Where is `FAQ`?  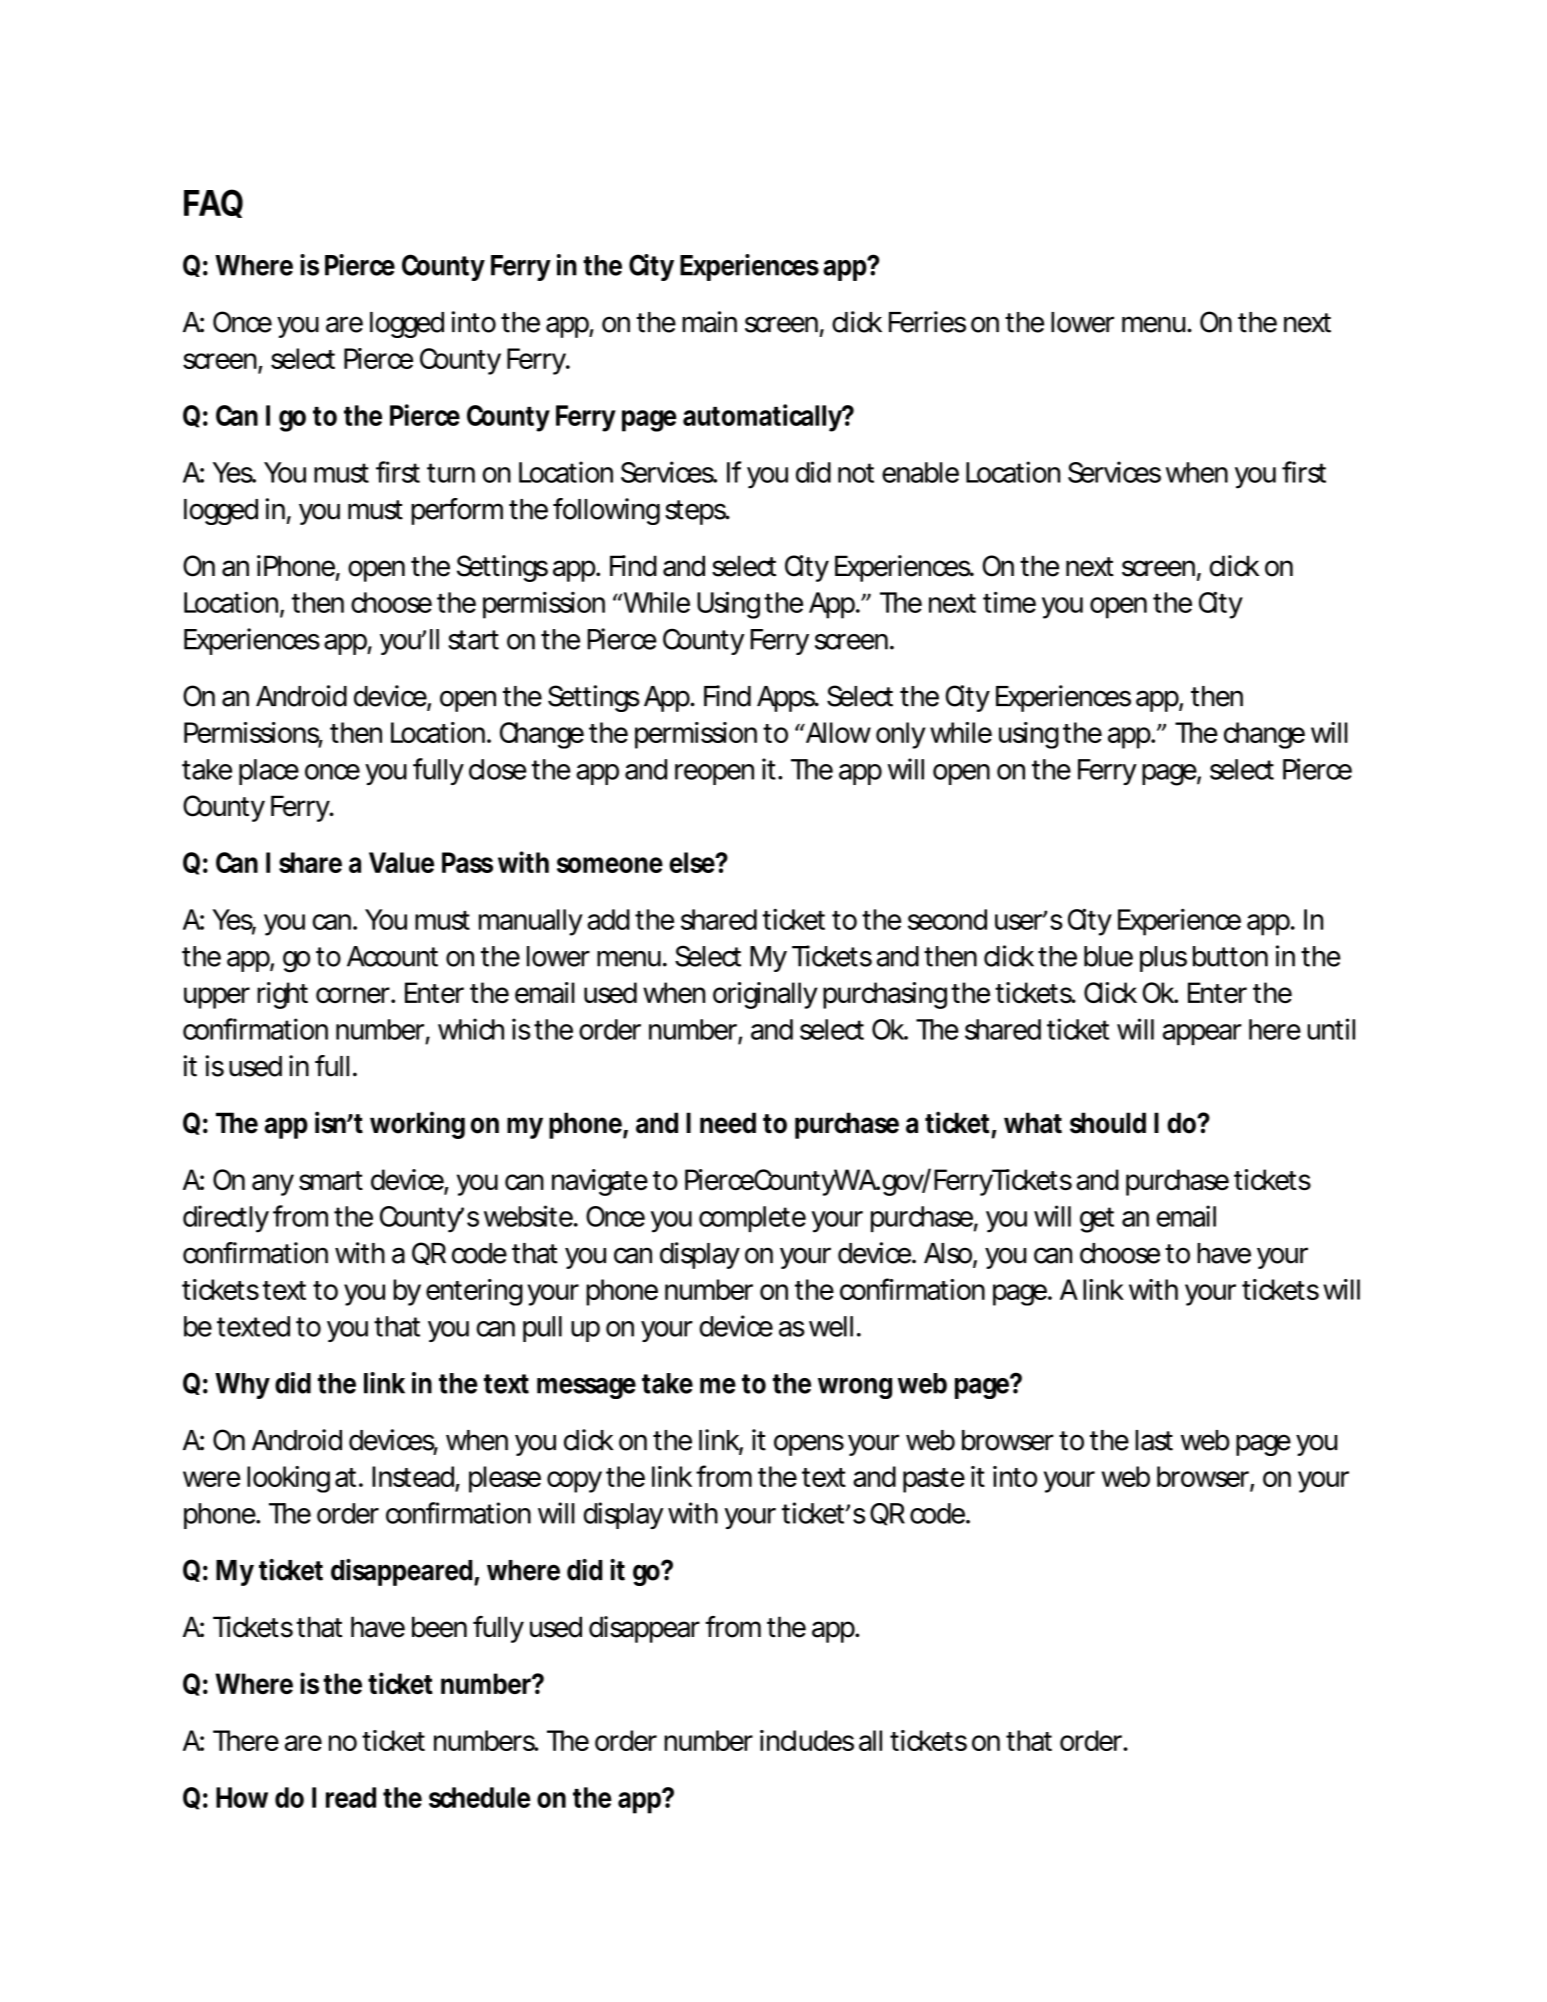 FAQ is located at coordinates (213, 203).
